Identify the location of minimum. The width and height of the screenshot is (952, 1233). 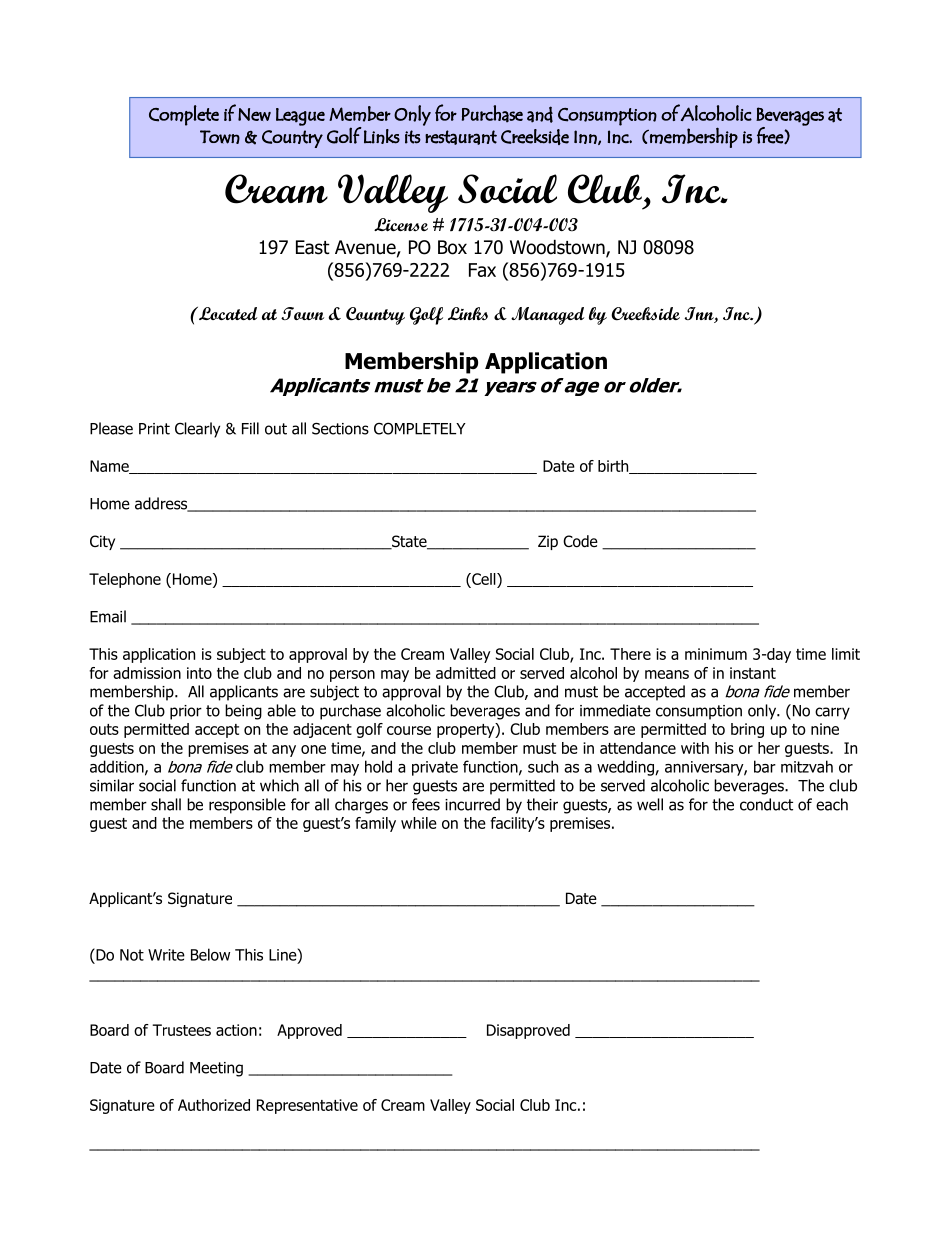
(716, 654).
